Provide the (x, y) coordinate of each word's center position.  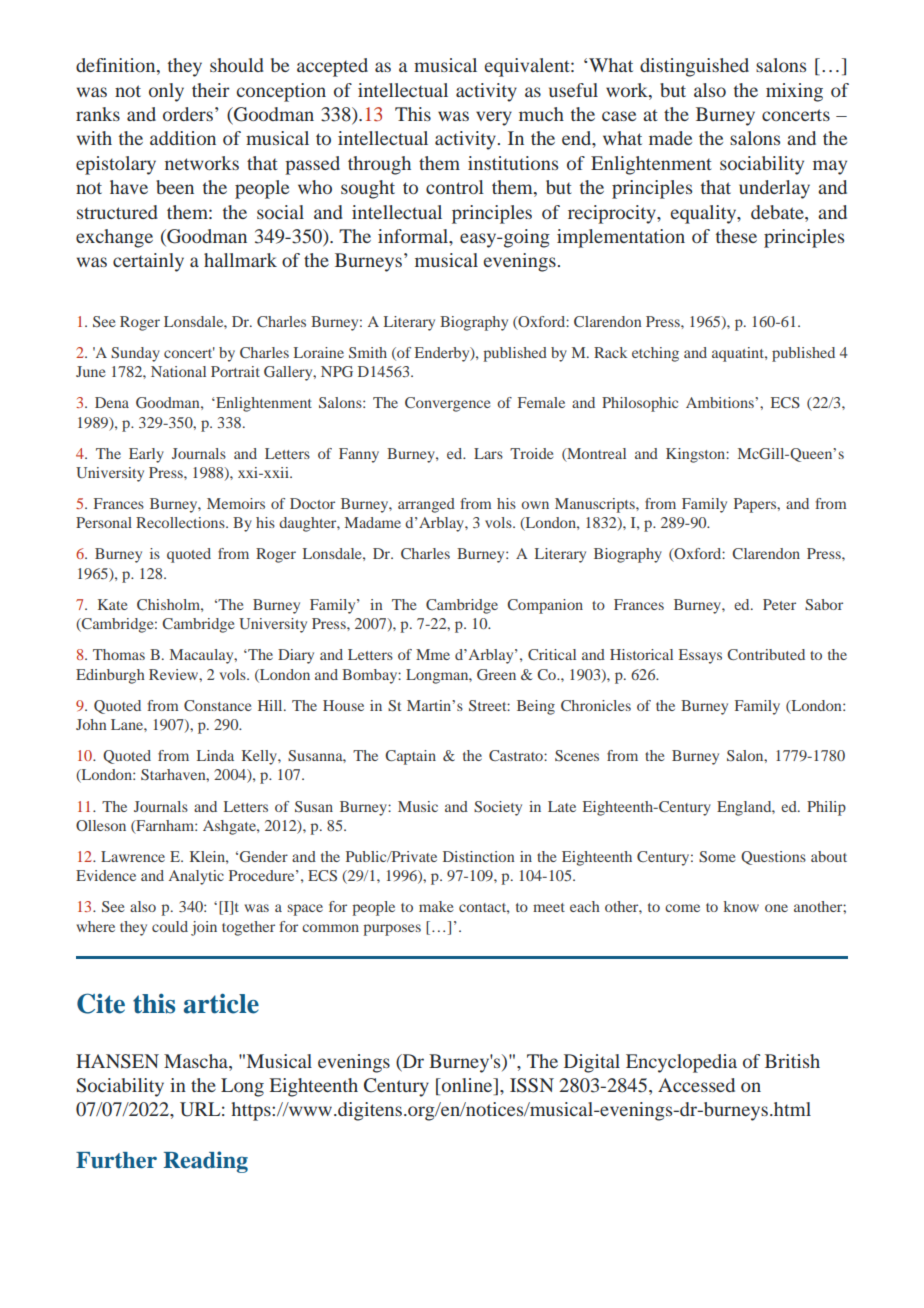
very (494, 118)
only (166, 92)
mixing (794, 92)
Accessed (696, 1085)
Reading (205, 1162)
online (467, 1086)
